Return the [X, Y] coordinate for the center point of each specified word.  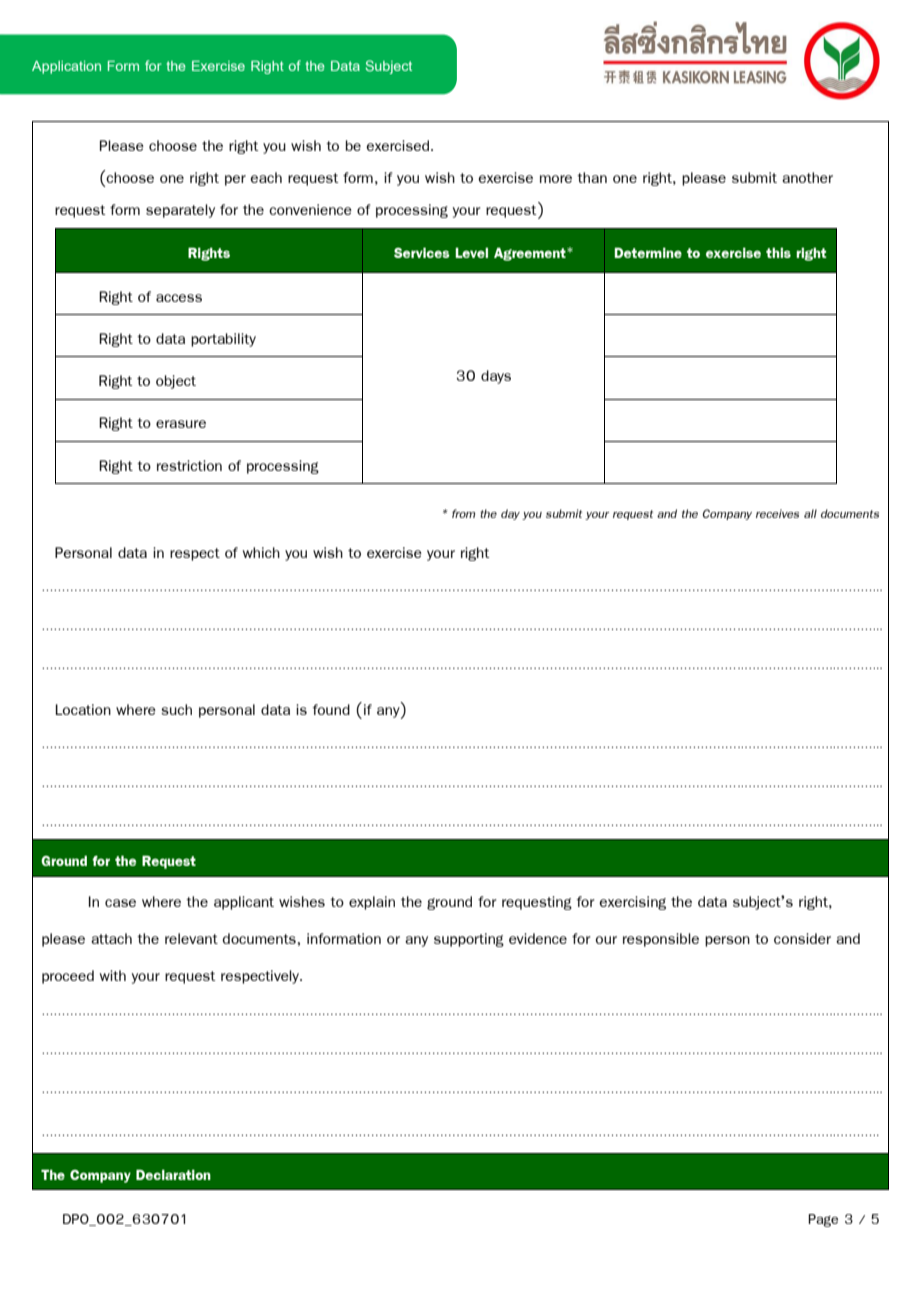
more [556, 179]
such [176, 709]
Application [66, 67]
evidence [538, 938]
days [496, 377]
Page [823, 1220]
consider [802, 938]
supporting [469, 940]
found [331, 709]
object [176, 382]
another [807, 177]
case [120, 903]
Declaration [173, 1174]
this [778, 252]
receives [777, 513]
